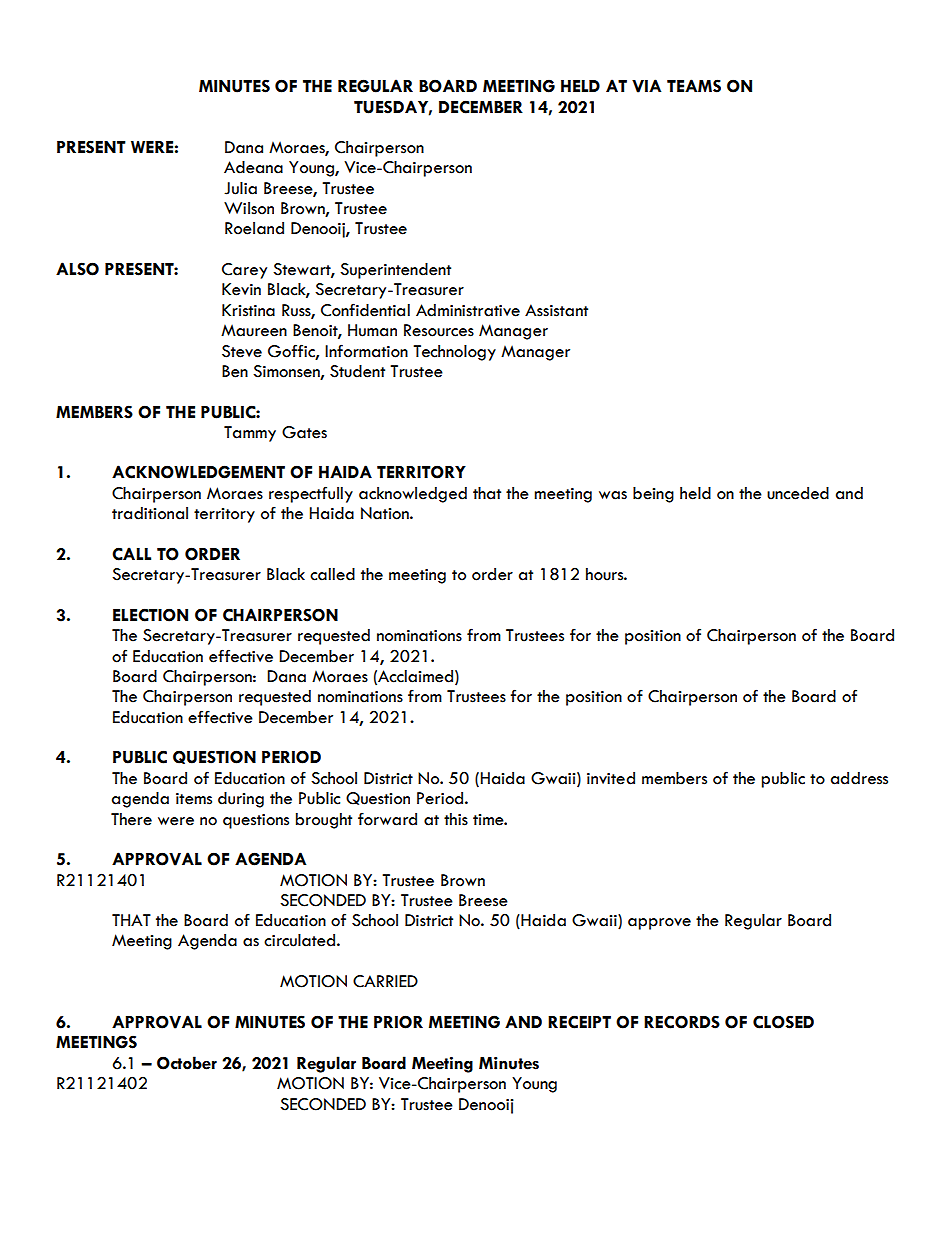 This screenshot has height=1233, width=952. Describe the element at coordinates (187, 1063) in the screenshot. I see `October` at that location.
